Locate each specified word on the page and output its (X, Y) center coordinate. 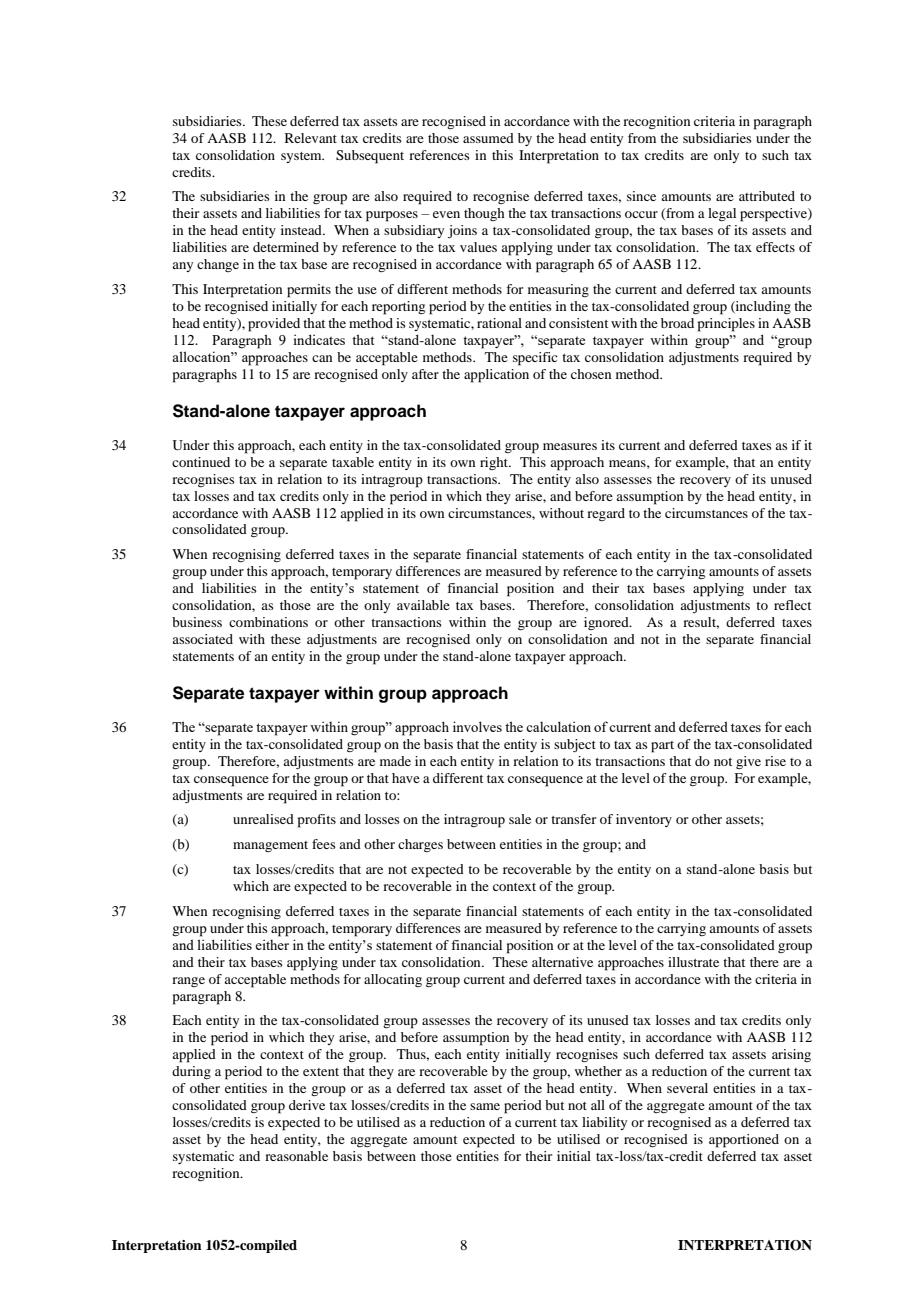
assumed (488, 138)
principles (726, 325)
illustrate (693, 962)
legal (722, 214)
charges (420, 845)
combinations (268, 622)
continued (201, 462)
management (270, 846)
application (496, 376)
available (423, 605)
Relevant (311, 138)
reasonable (296, 1156)
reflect (792, 605)
